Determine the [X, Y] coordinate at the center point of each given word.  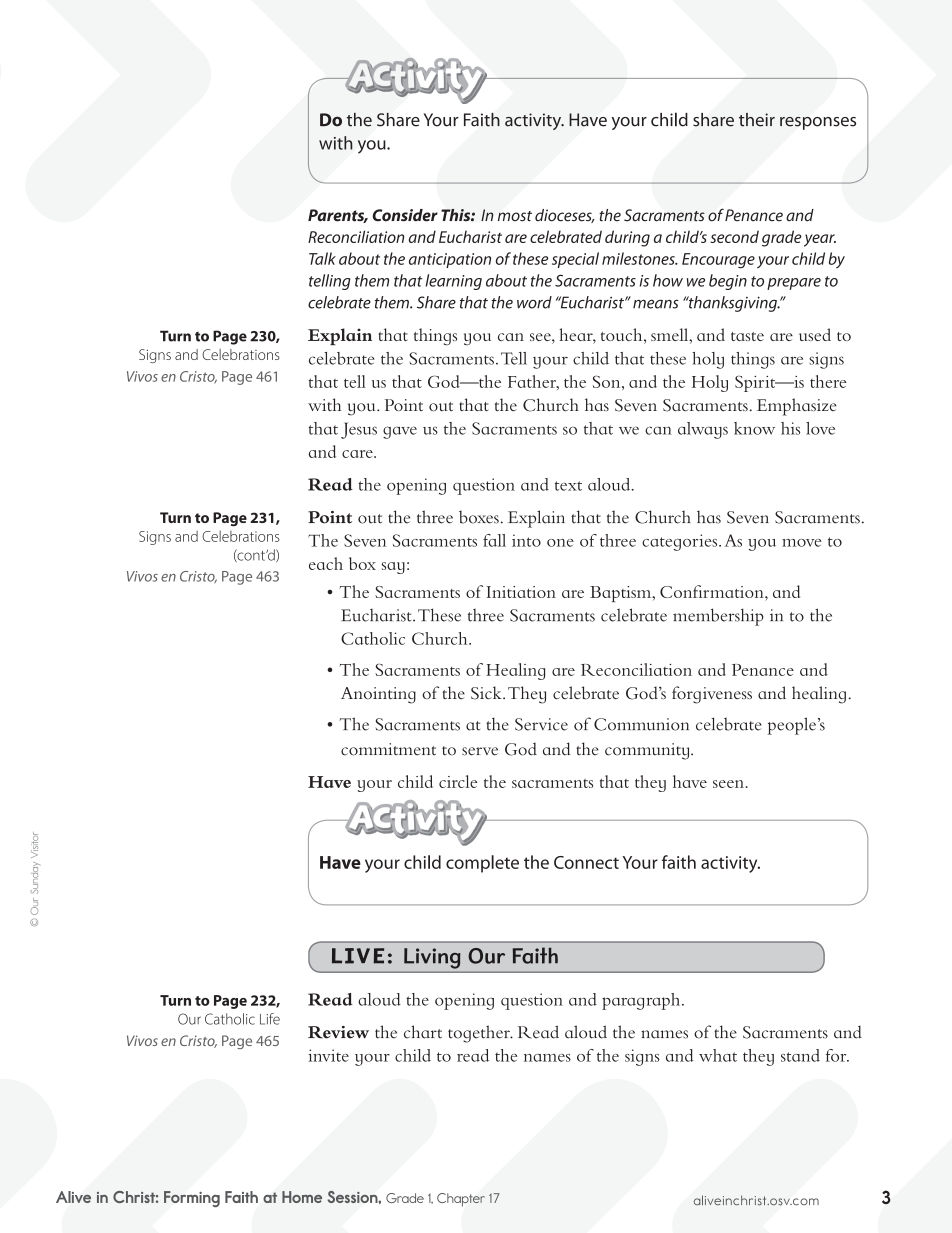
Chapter [461, 1200]
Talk [322, 258]
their [757, 120]
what [718, 1055]
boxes [479, 517]
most [515, 216]
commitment [388, 749]
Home [302, 1197]
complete [482, 864]
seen [729, 784]
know [754, 428]
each [326, 563]
